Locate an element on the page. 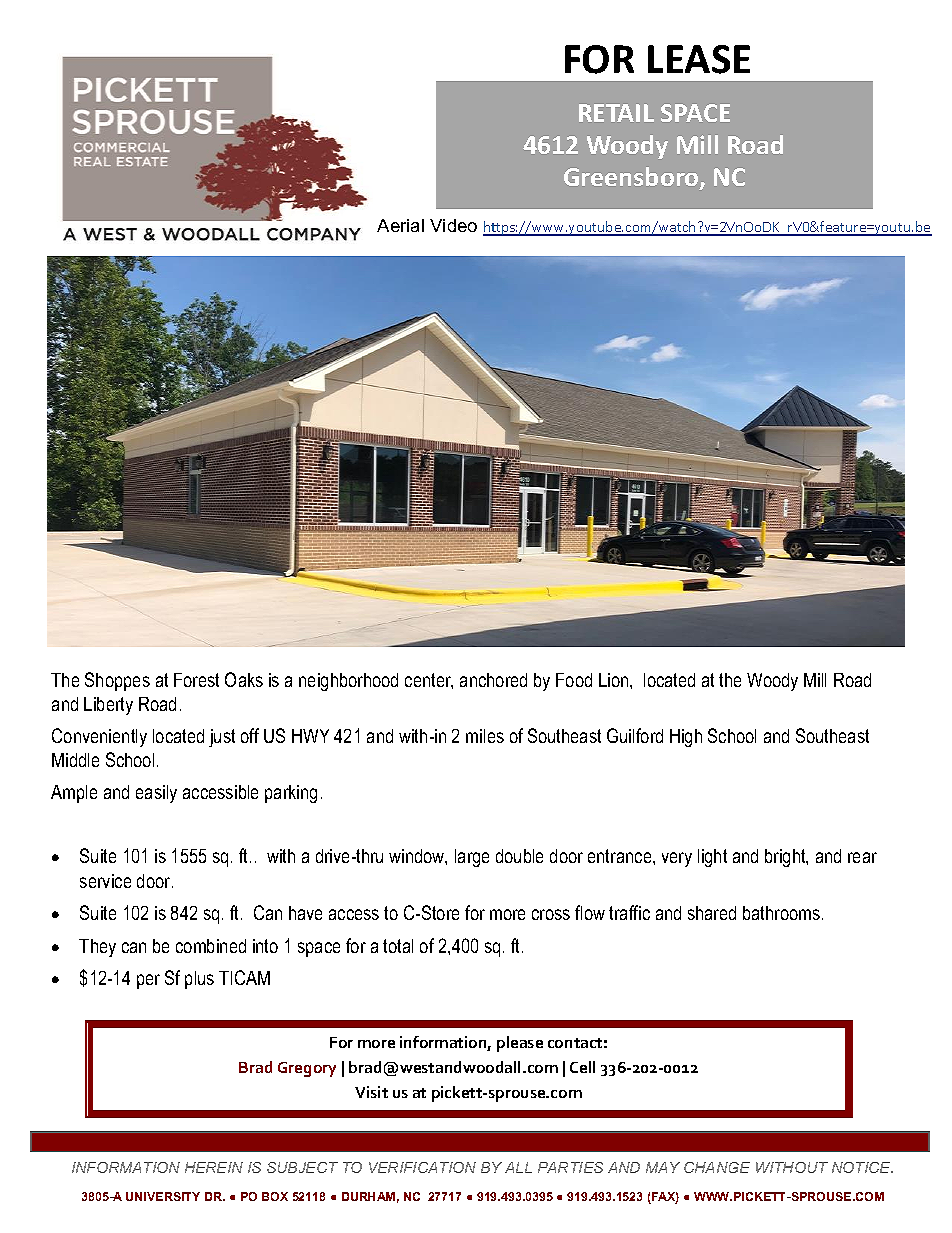 The height and width of the document is (1233, 952). anchored is located at coordinates (493, 680).
